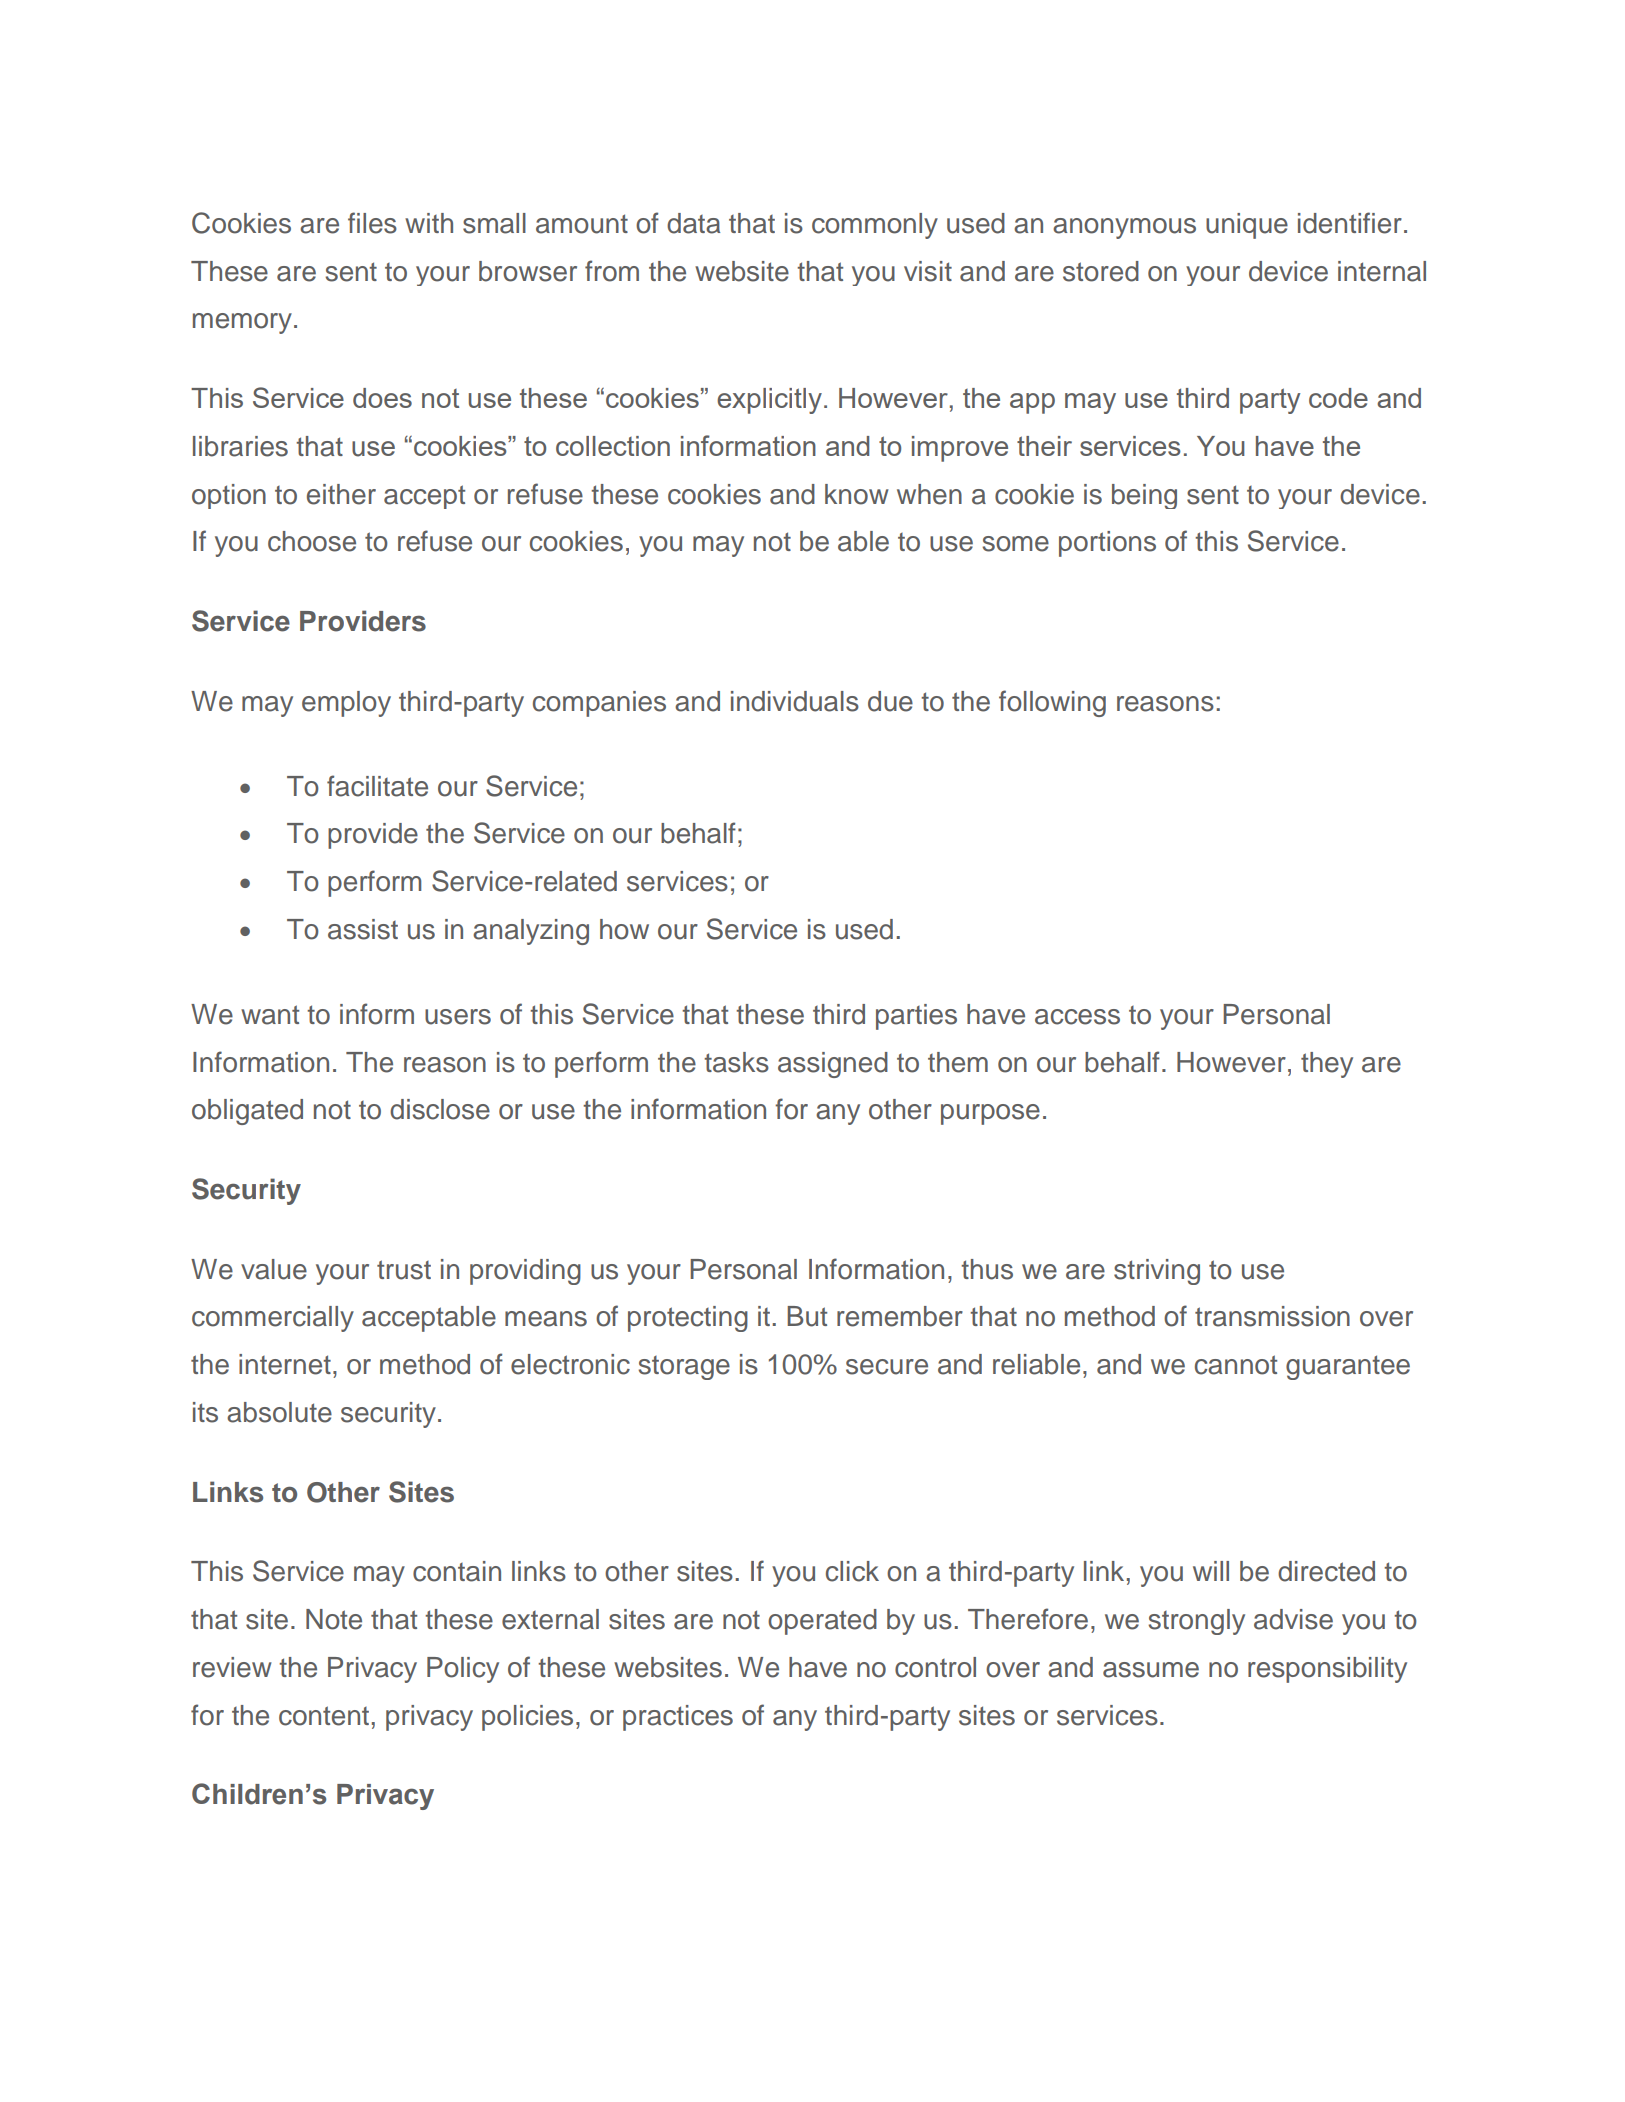  Describe the element at coordinates (1272, 1316) in the screenshot. I see `transmission` at that location.
